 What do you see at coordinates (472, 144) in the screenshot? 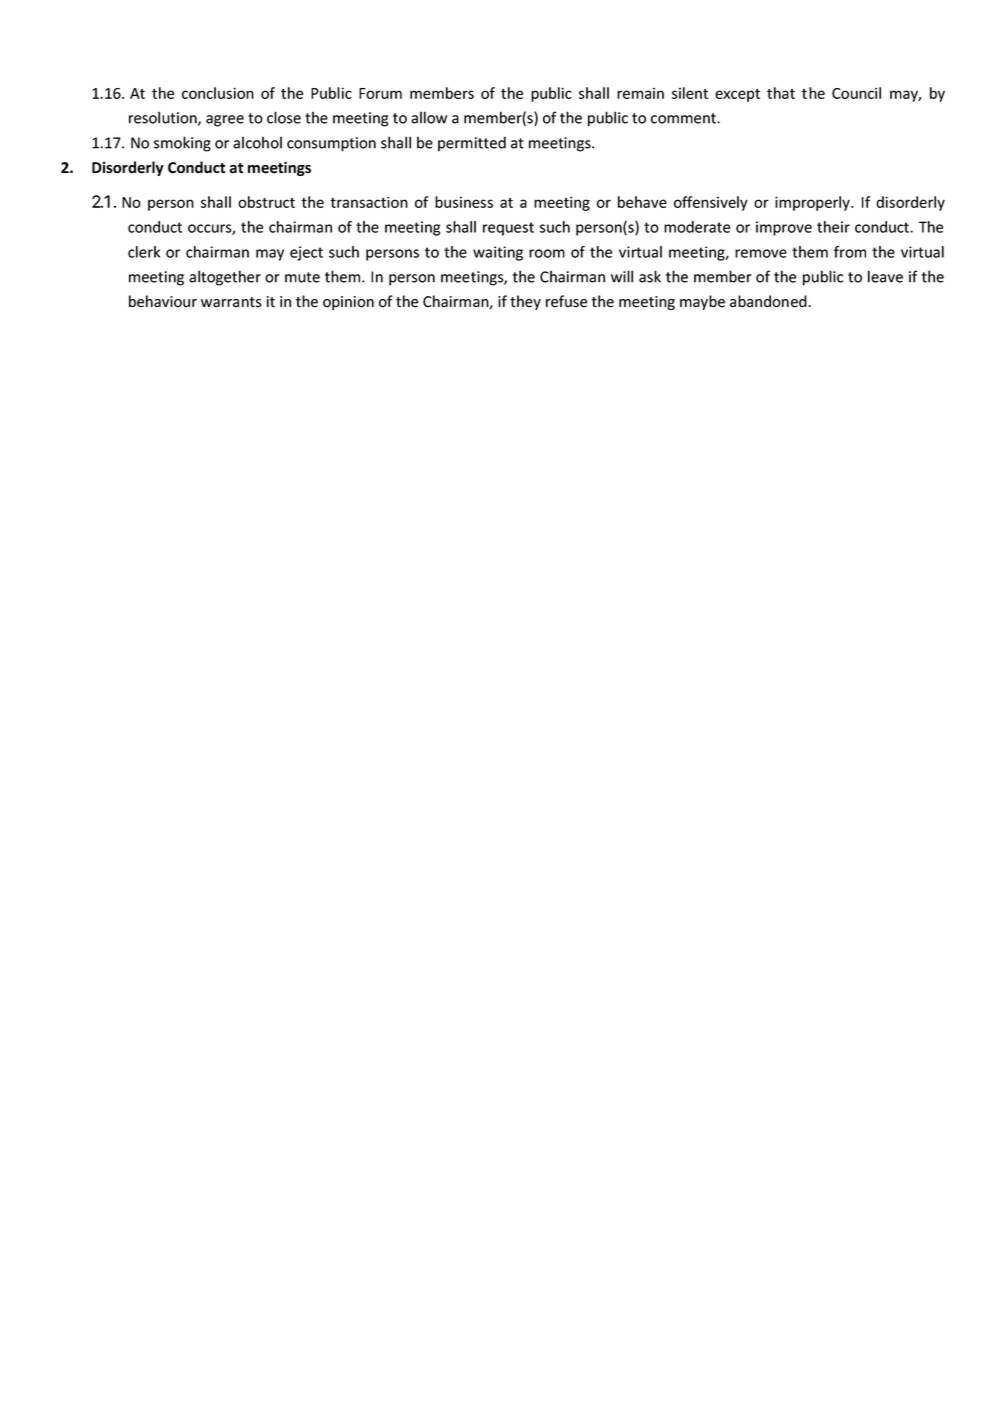
I see `permitted` at bounding box center [472, 144].
